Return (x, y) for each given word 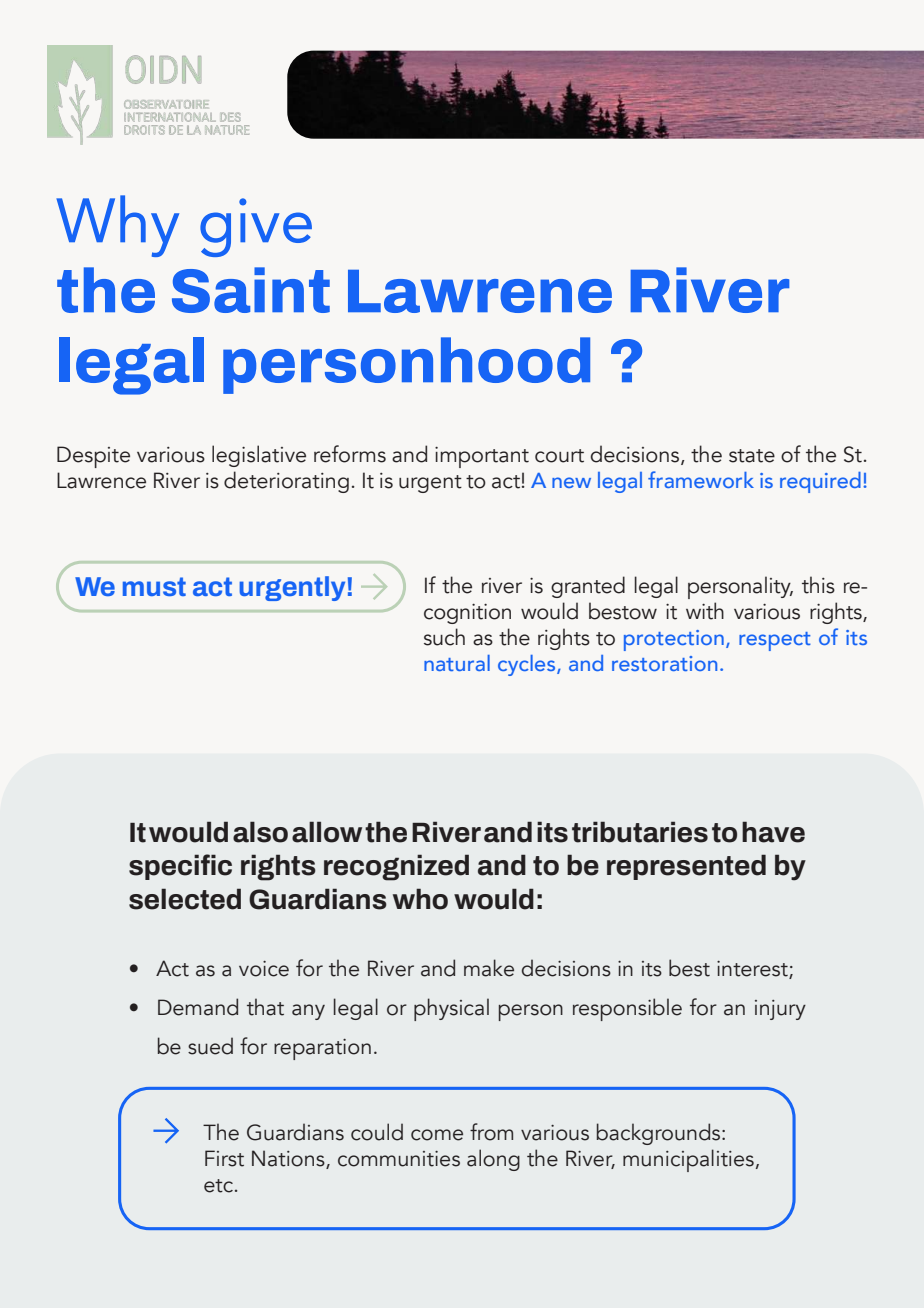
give (256, 227)
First (224, 1158)
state (752, 456)
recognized (396, 867)
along (493, 1160)
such (444, 637)
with (705, 611)
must (154, 586)
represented (686, 867)
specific (180, 867)
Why (117, 226)
